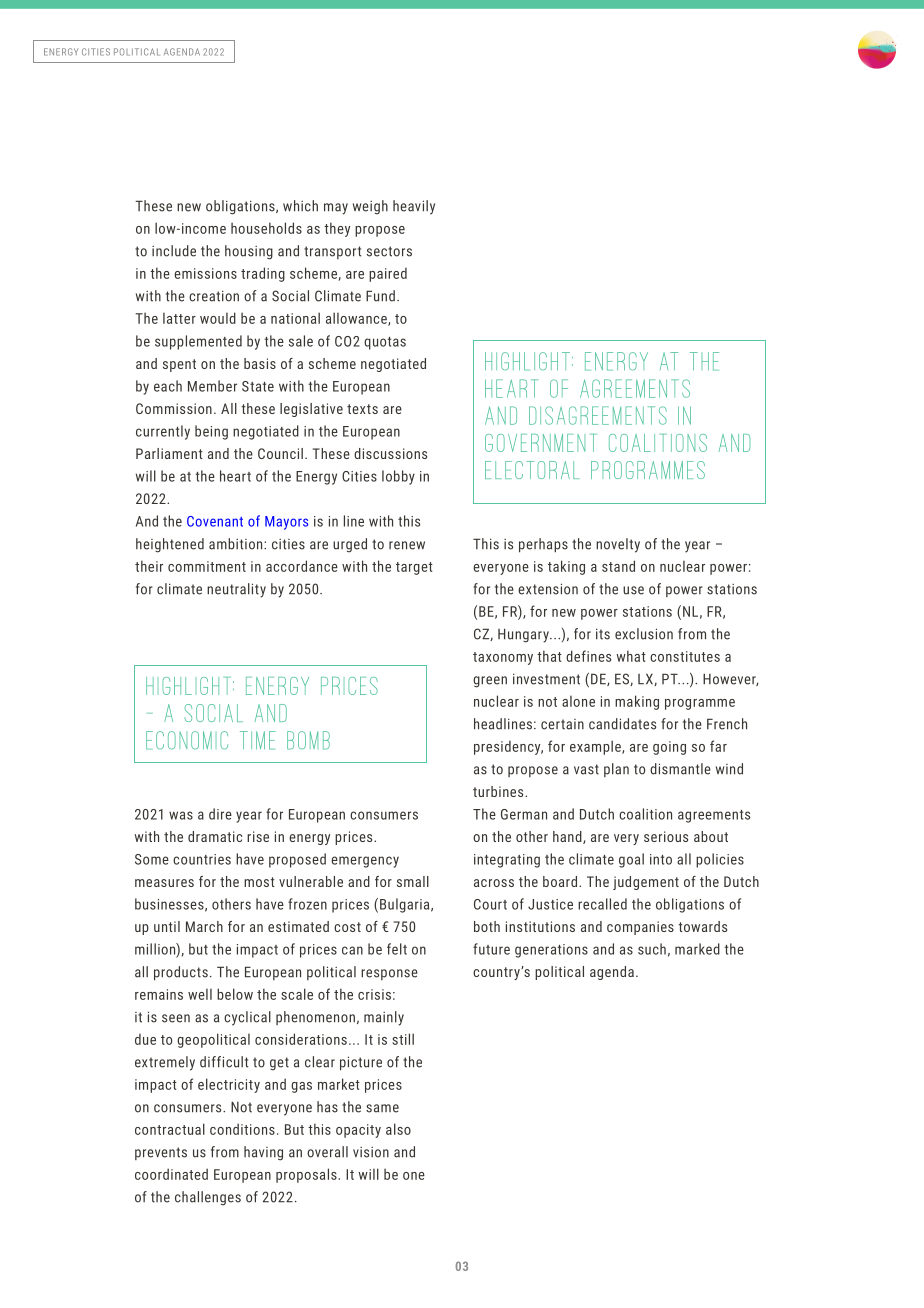  What do you see at coordinates (208, 1198) in the image?
I see `challenges` at bounding box center [208, 1198].
